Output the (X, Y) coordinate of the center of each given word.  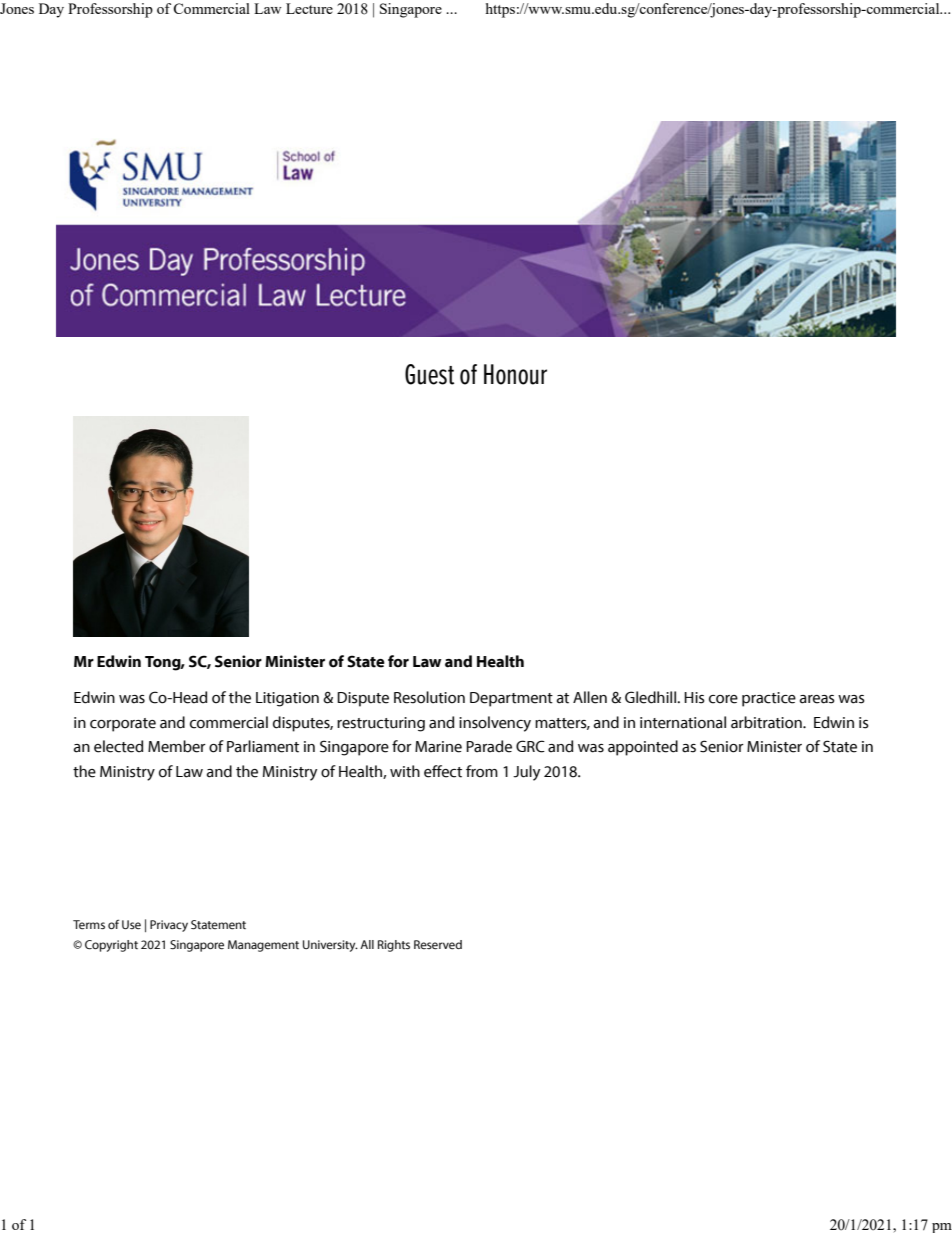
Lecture (309, 8)
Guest (429, 374)
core (723, 699)
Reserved (438, 945)
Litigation (287, 699)
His (694, 698)
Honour (515, 374)
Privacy (169, 926)
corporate (123, 725)
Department (511, 699)
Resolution (429, 697)
